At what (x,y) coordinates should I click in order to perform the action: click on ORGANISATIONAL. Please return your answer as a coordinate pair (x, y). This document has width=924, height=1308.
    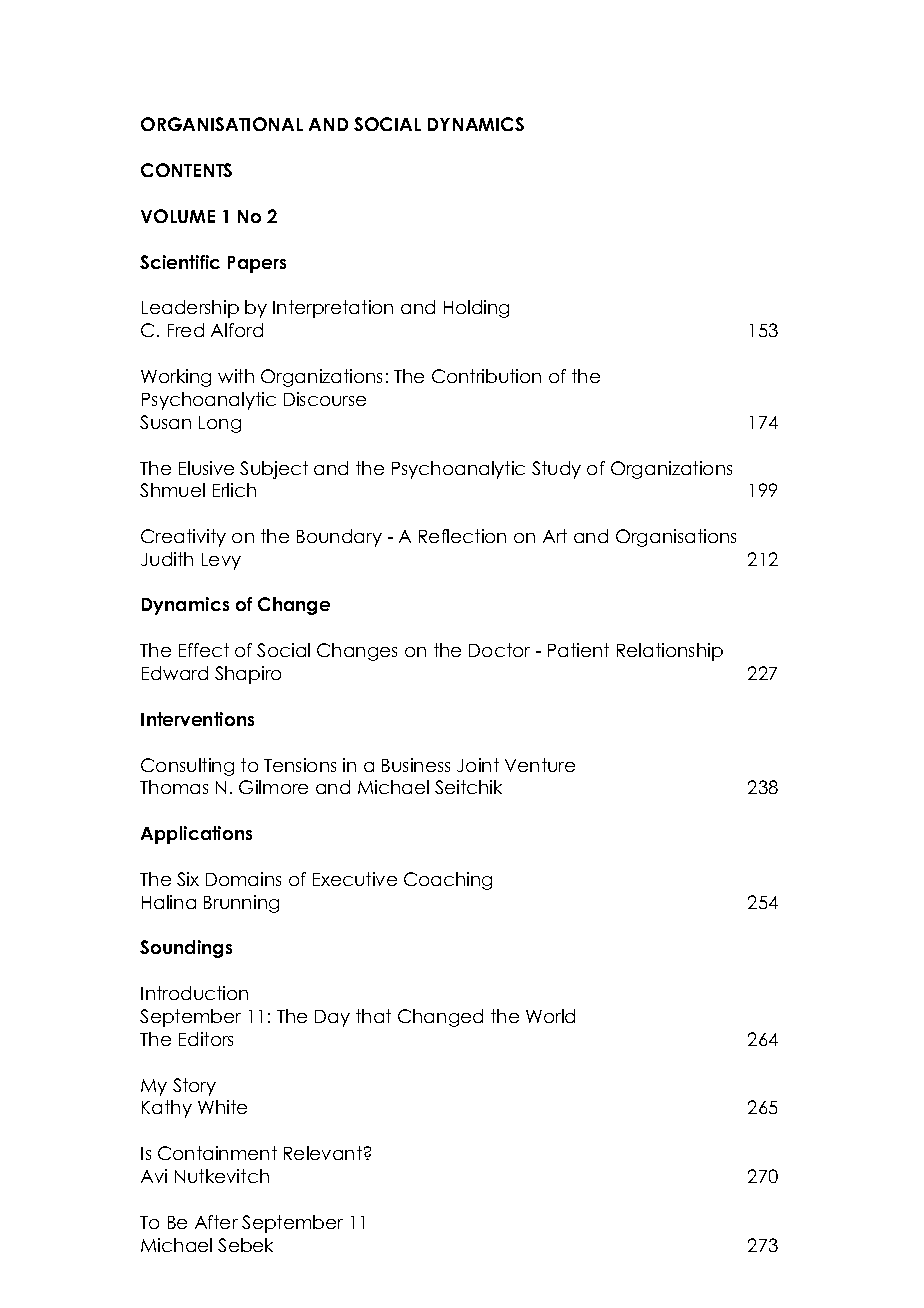
    Looking at the image, I should click on (222, 124).
